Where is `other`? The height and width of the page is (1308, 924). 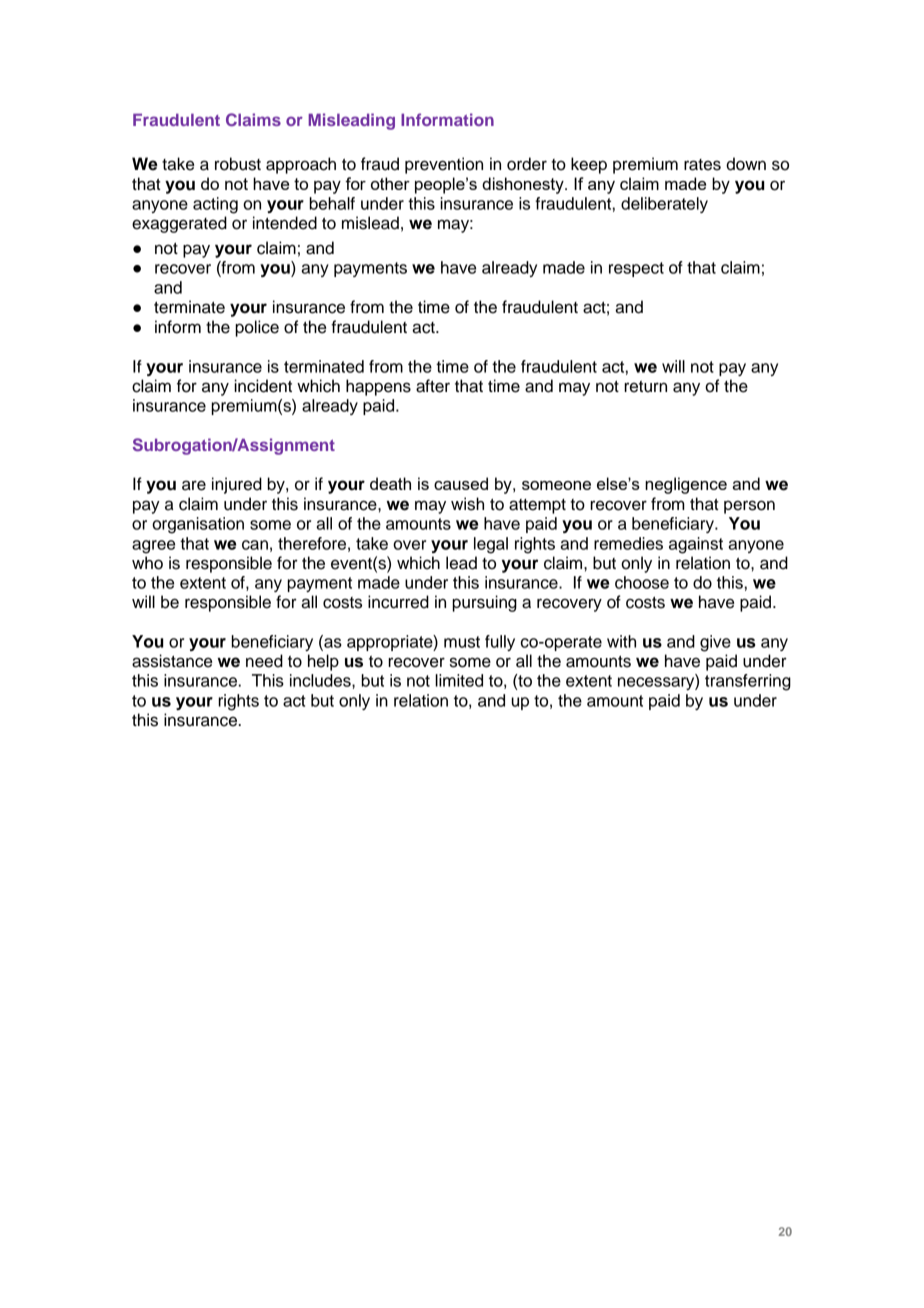
other is located at coordinates (390, 183).
